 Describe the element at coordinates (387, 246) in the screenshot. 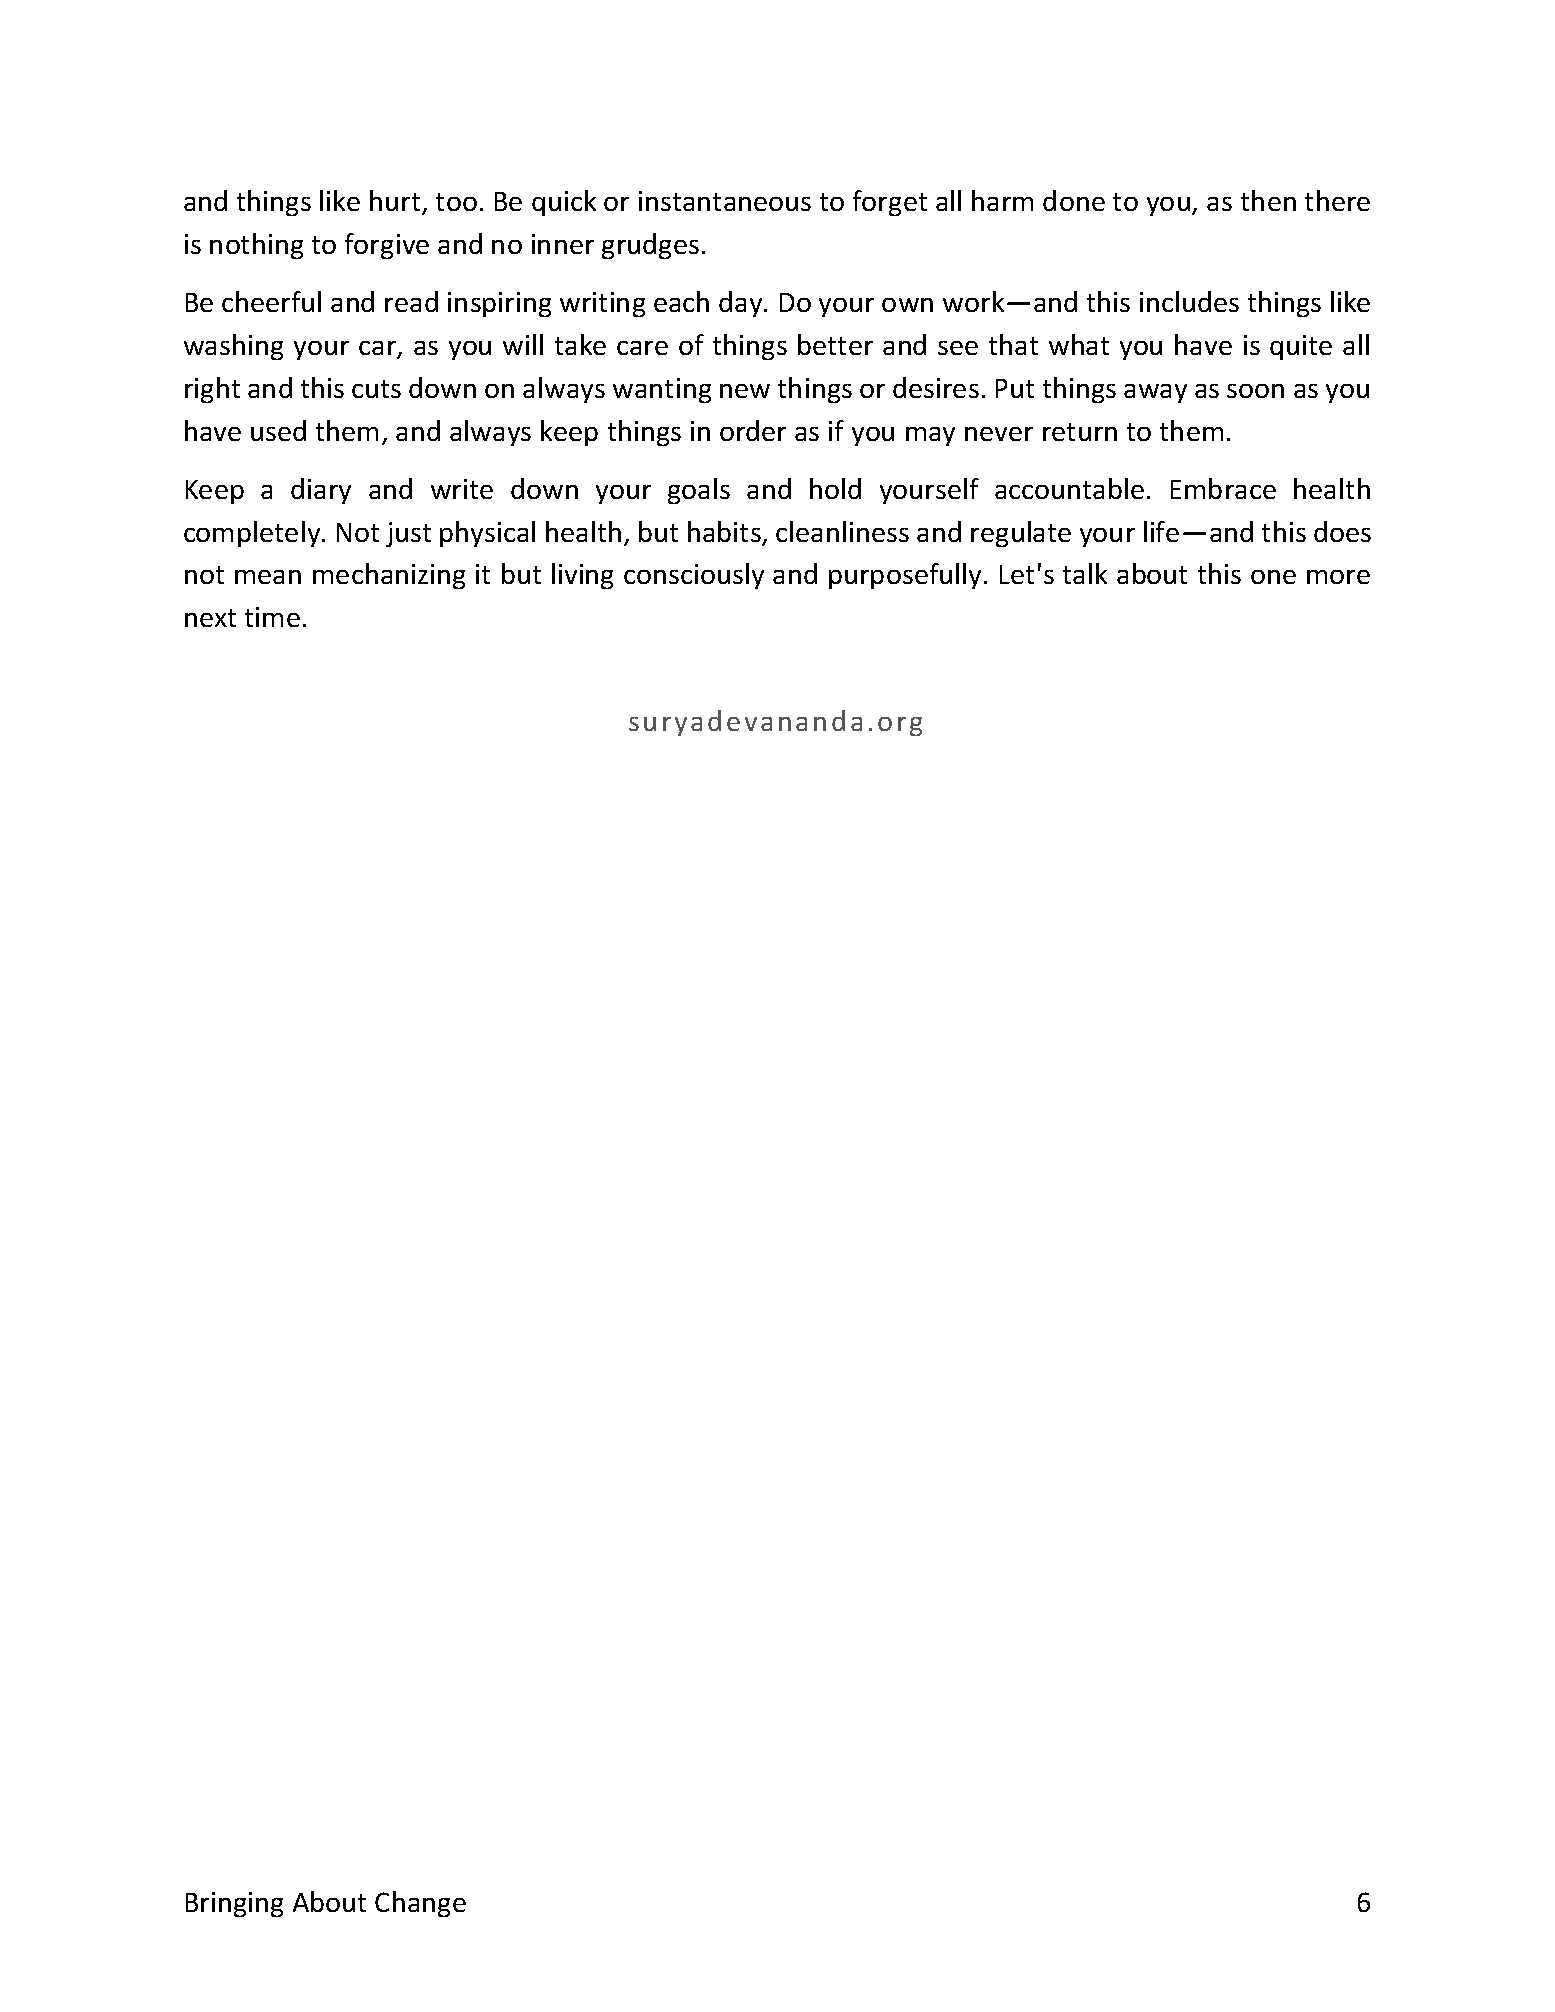

I see `forgive` at that location.
